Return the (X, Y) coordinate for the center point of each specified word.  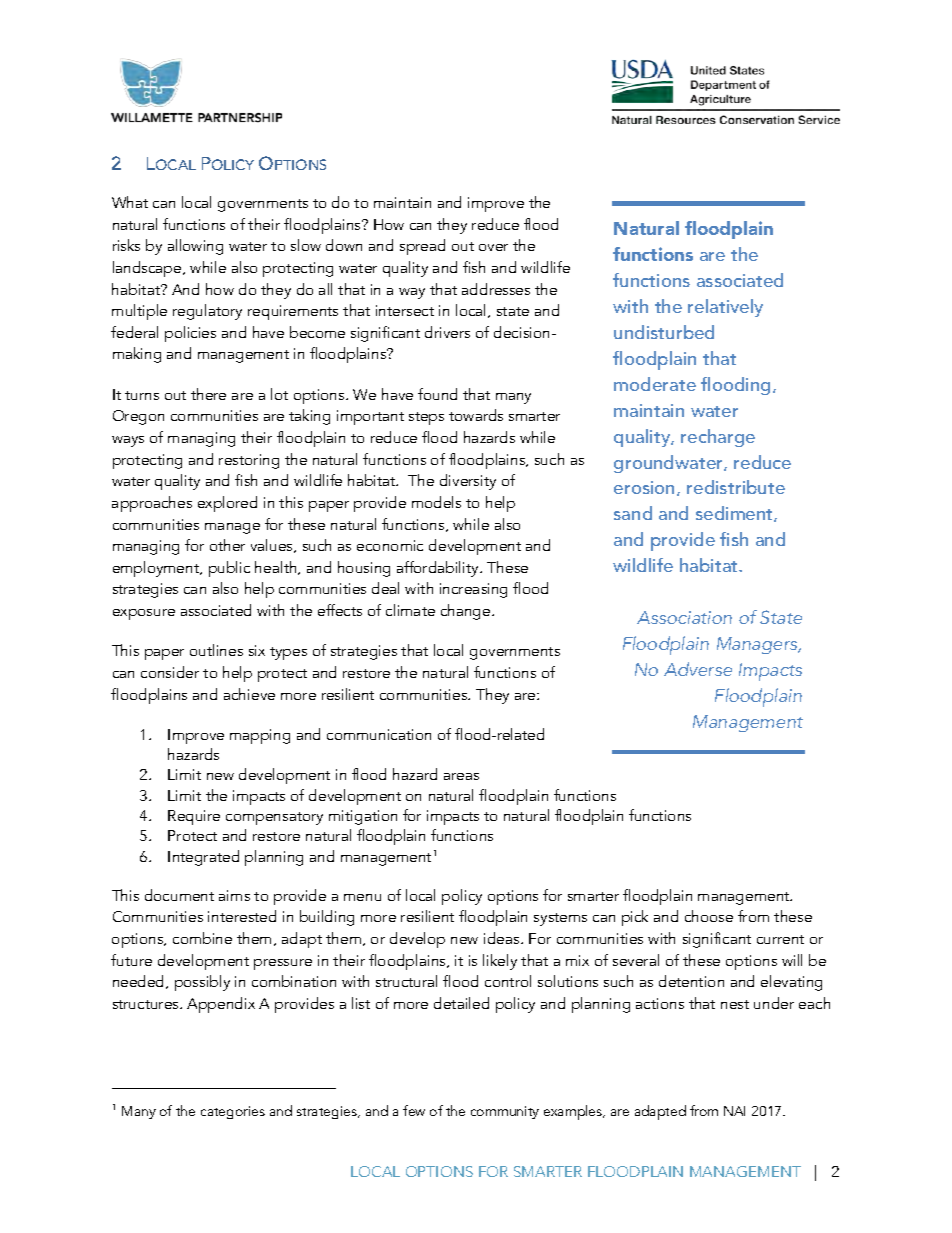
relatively (725, 308)
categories (233, 1112)
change (467, 612)
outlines (216, 650)
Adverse (698, 669)
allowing (195, 247)
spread (422, 247)
